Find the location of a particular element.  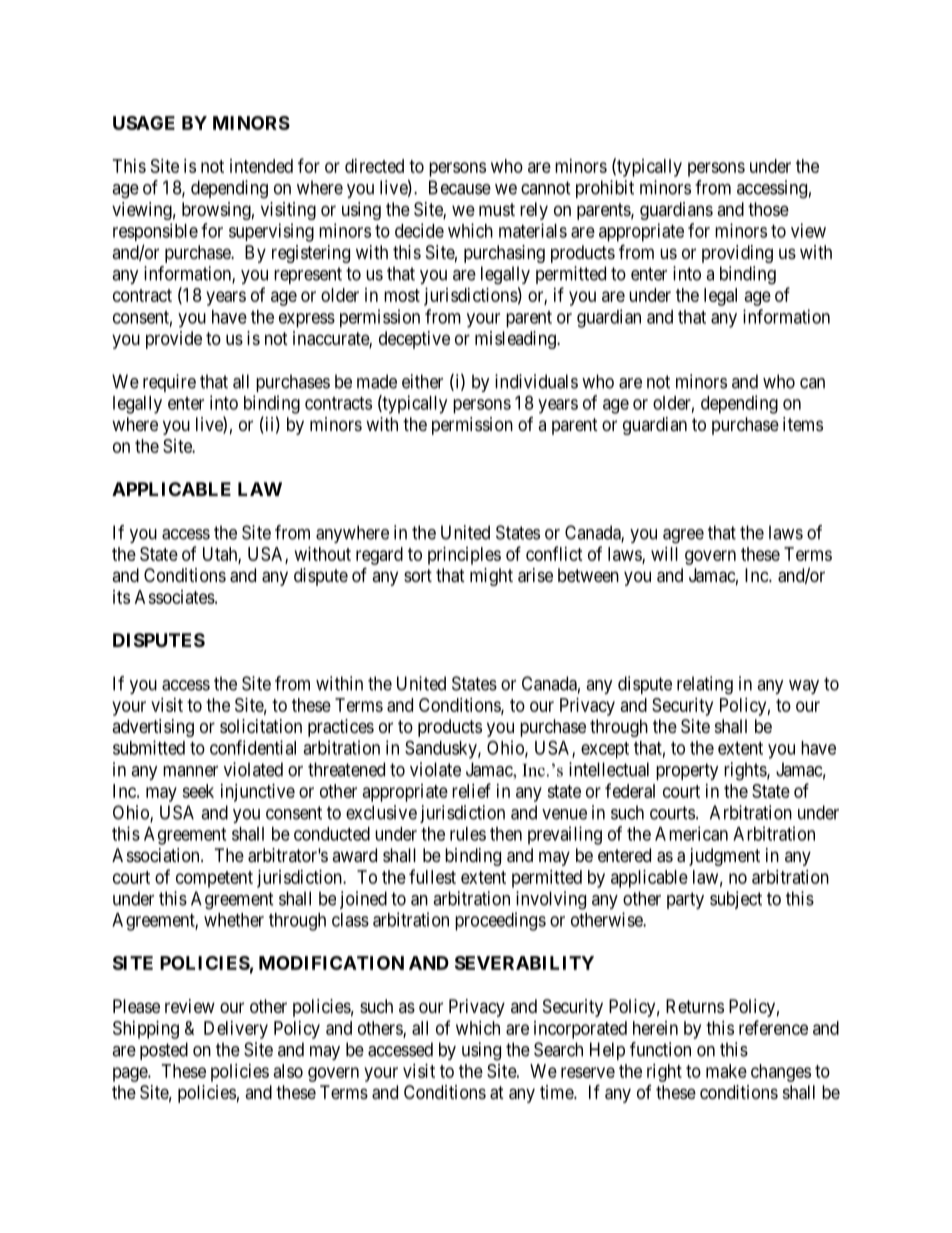

those is located at coordinates (768, 209).
